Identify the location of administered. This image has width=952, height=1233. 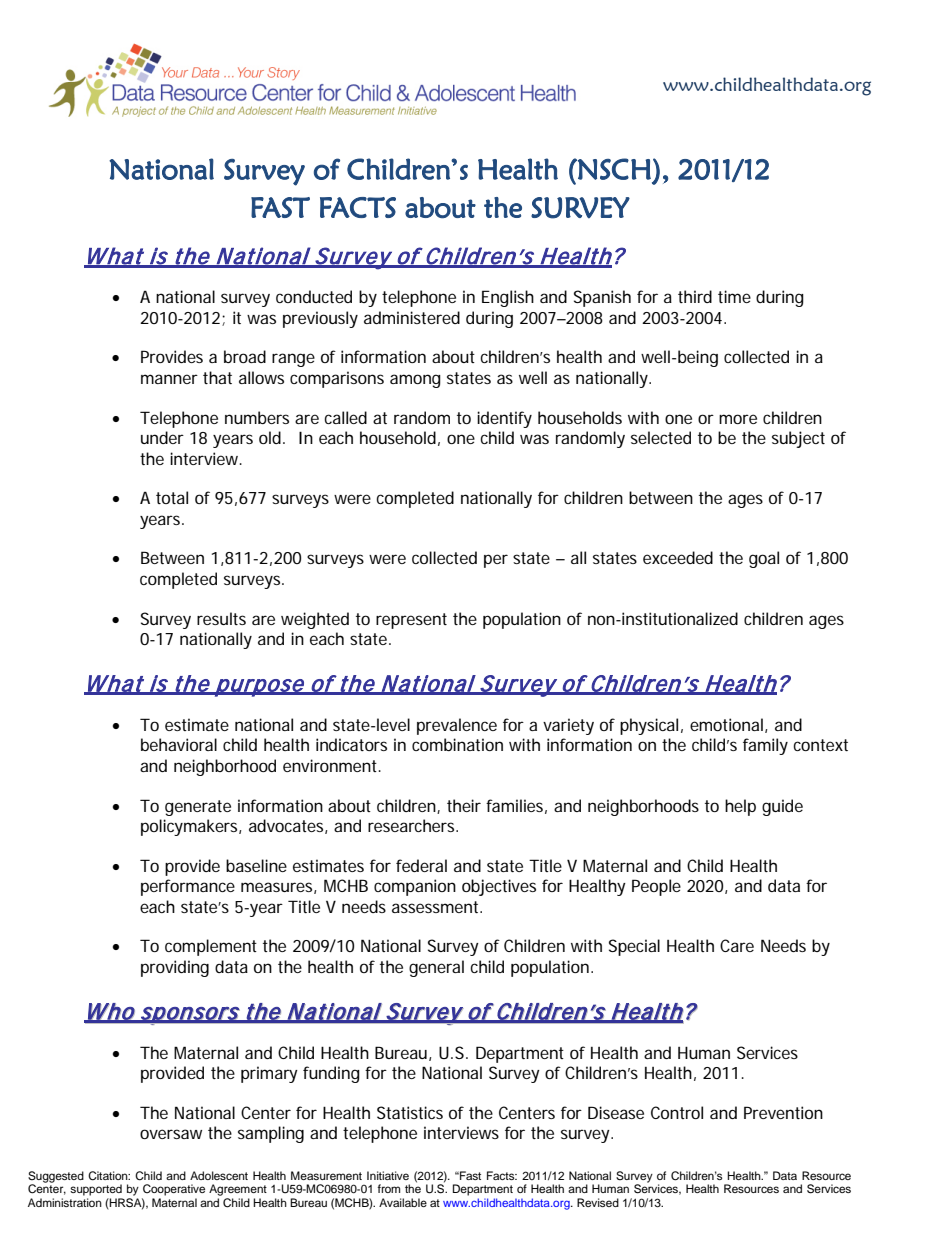
(412, 317).
